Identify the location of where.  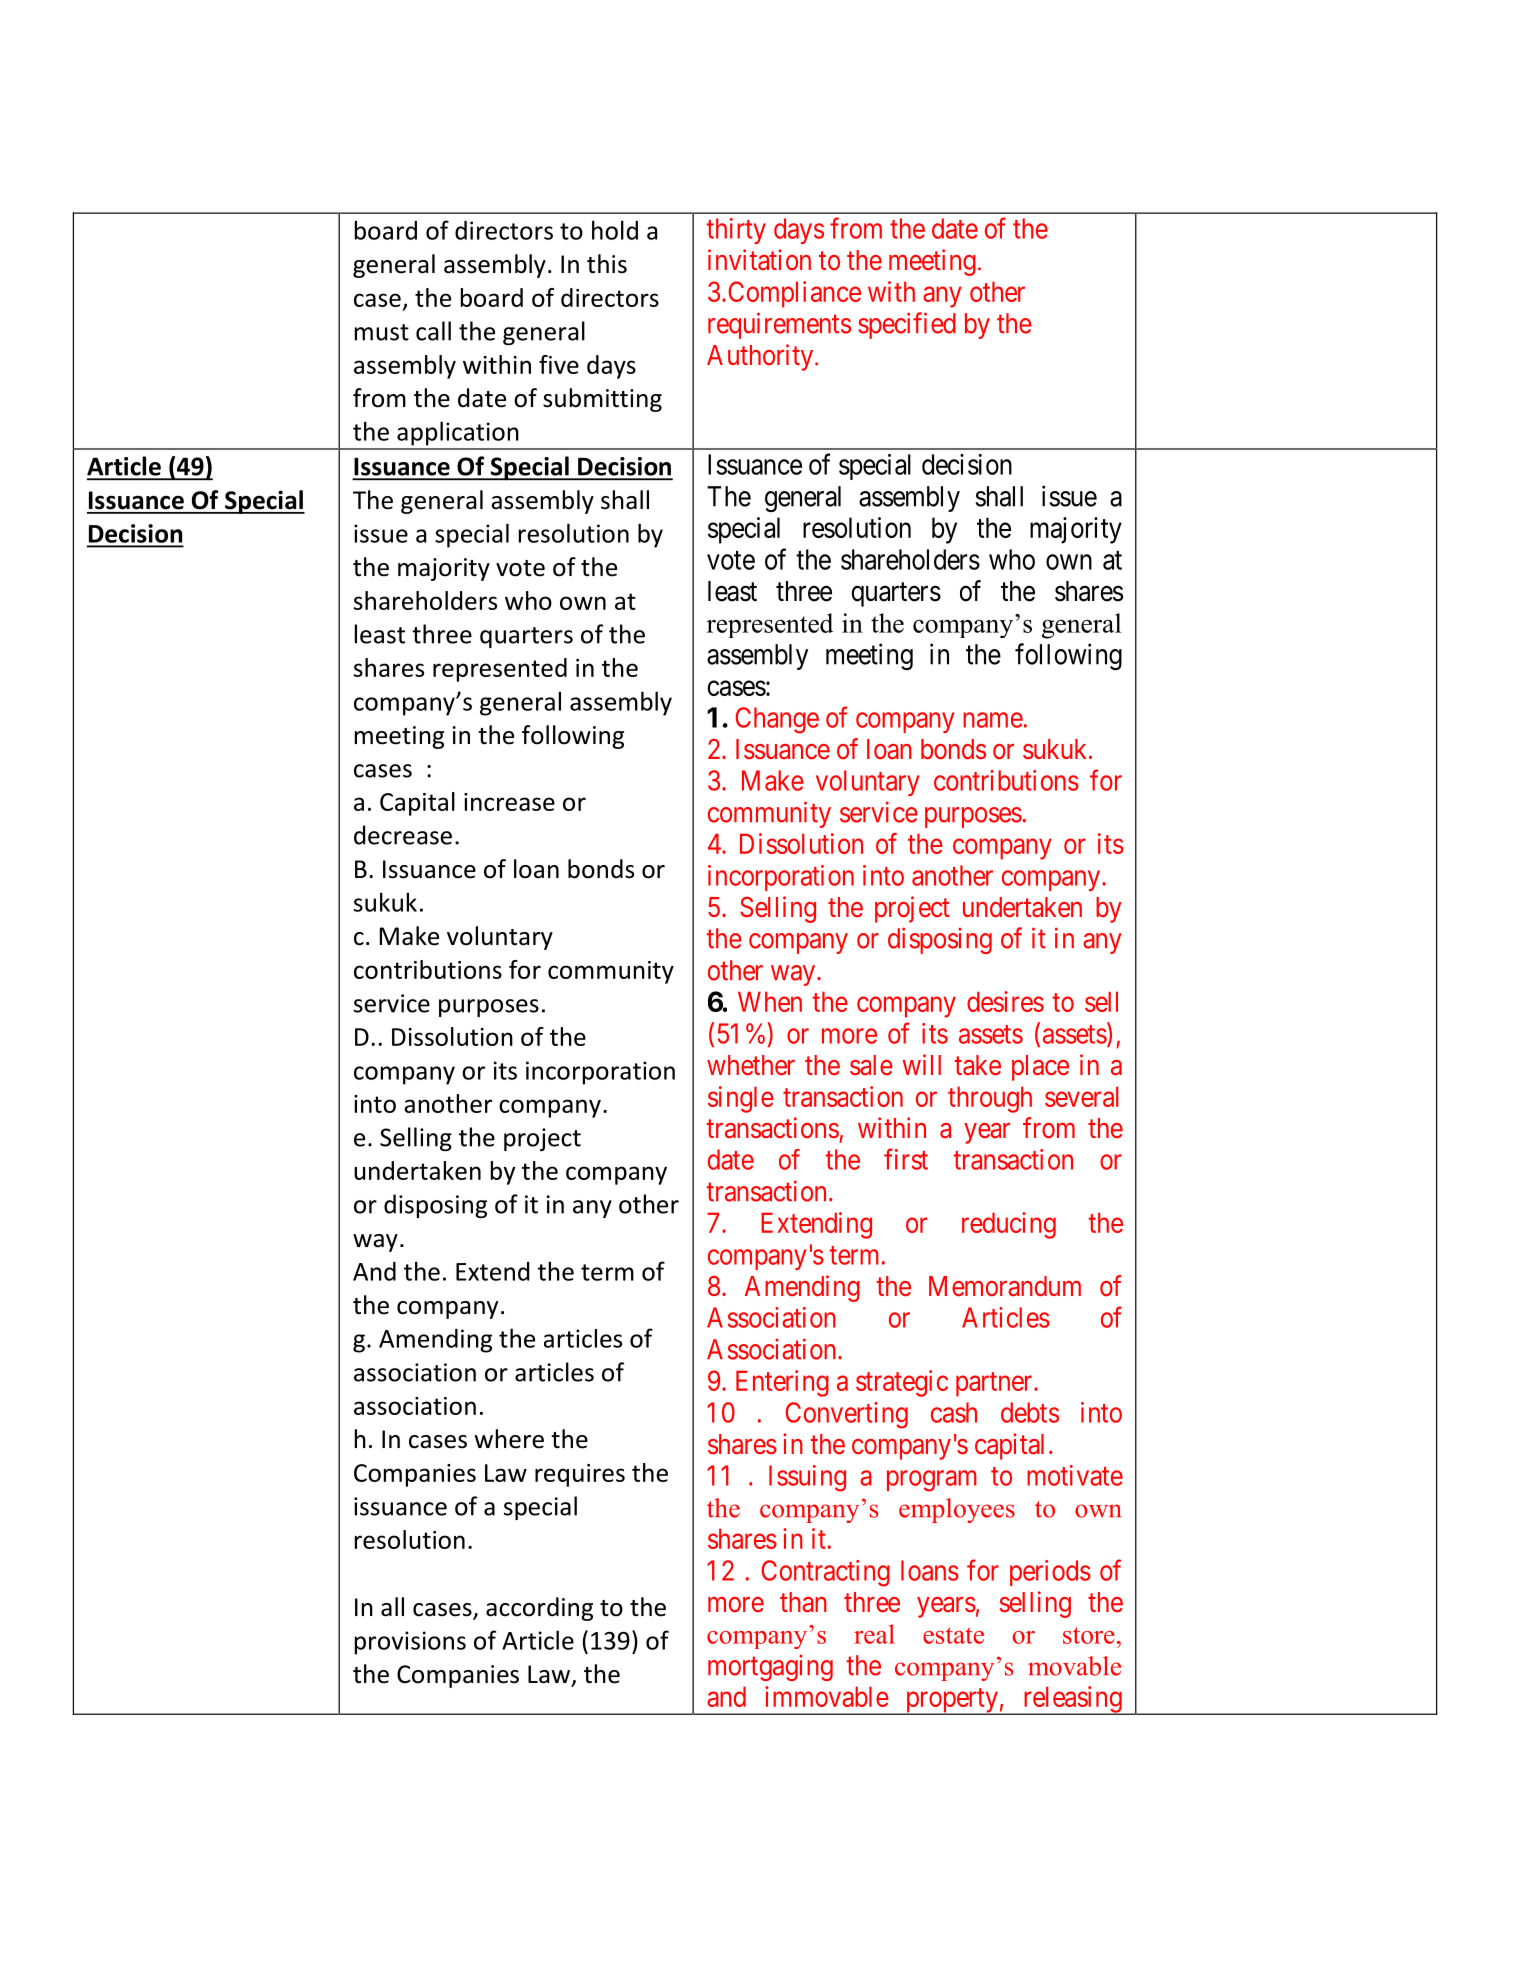
(509, 1439).
